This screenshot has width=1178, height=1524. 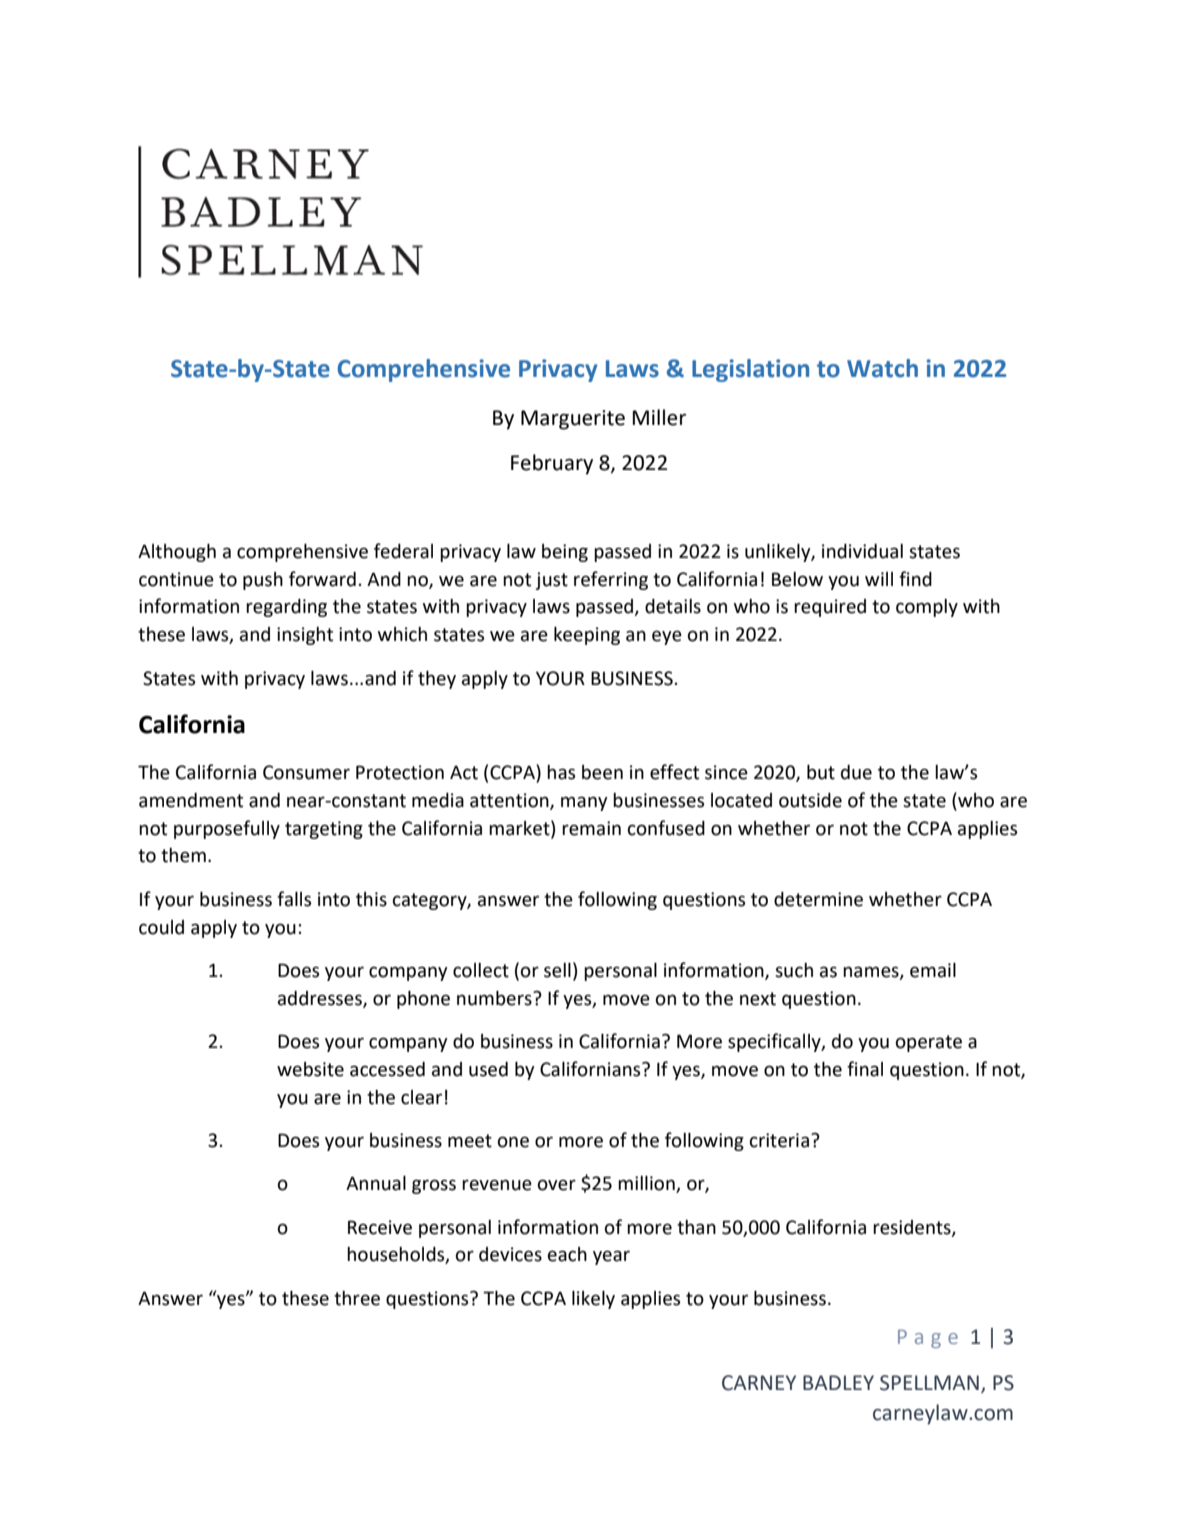 What do you see at coordinates (928, 1338) in the screenshot?
I see `Page` at bounding box center [928, 1338].
